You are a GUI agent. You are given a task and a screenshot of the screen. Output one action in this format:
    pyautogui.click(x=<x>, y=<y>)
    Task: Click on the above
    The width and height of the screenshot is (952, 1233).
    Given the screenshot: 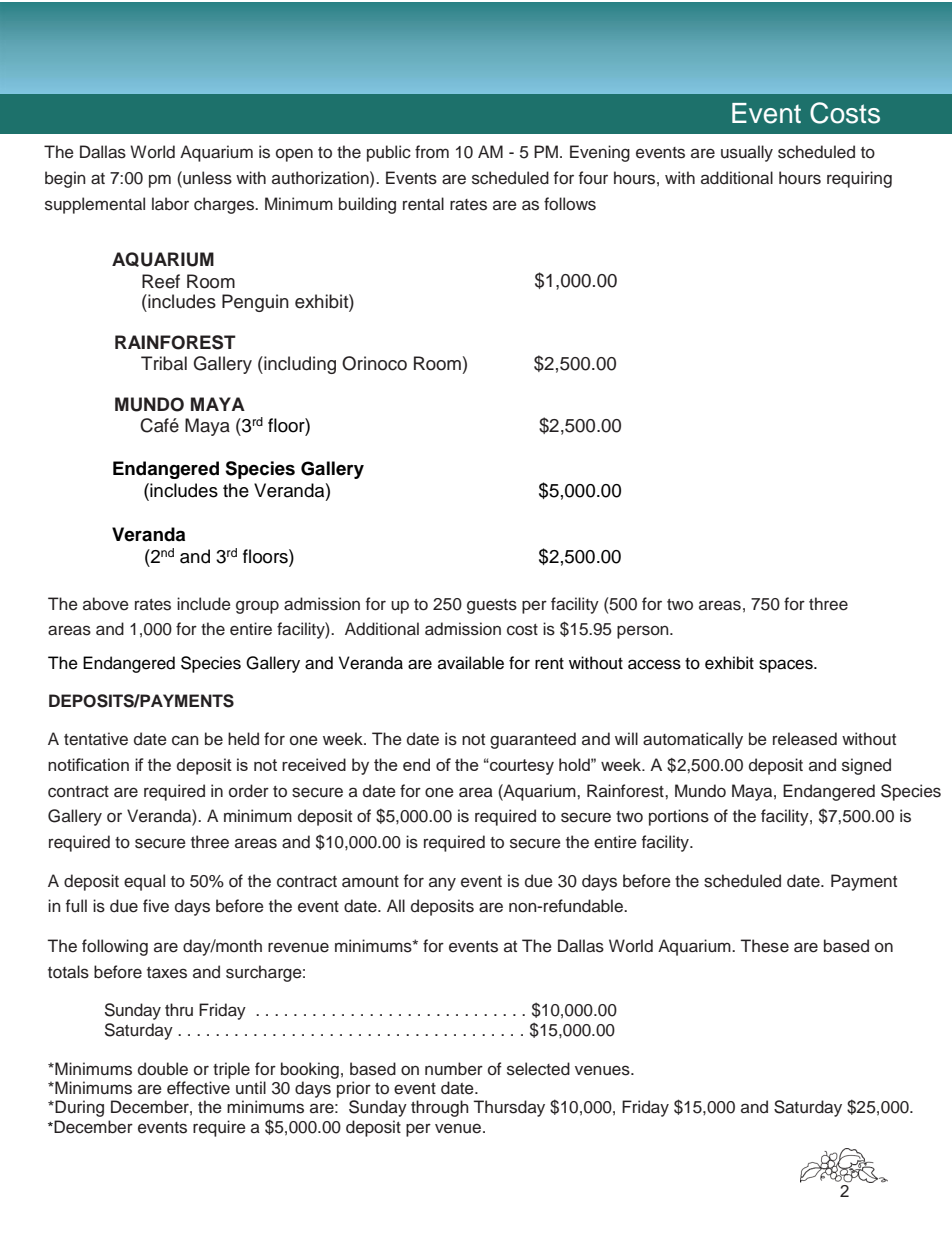 What is the action you would take?
    pyautogui.click(x=106, y=604)
